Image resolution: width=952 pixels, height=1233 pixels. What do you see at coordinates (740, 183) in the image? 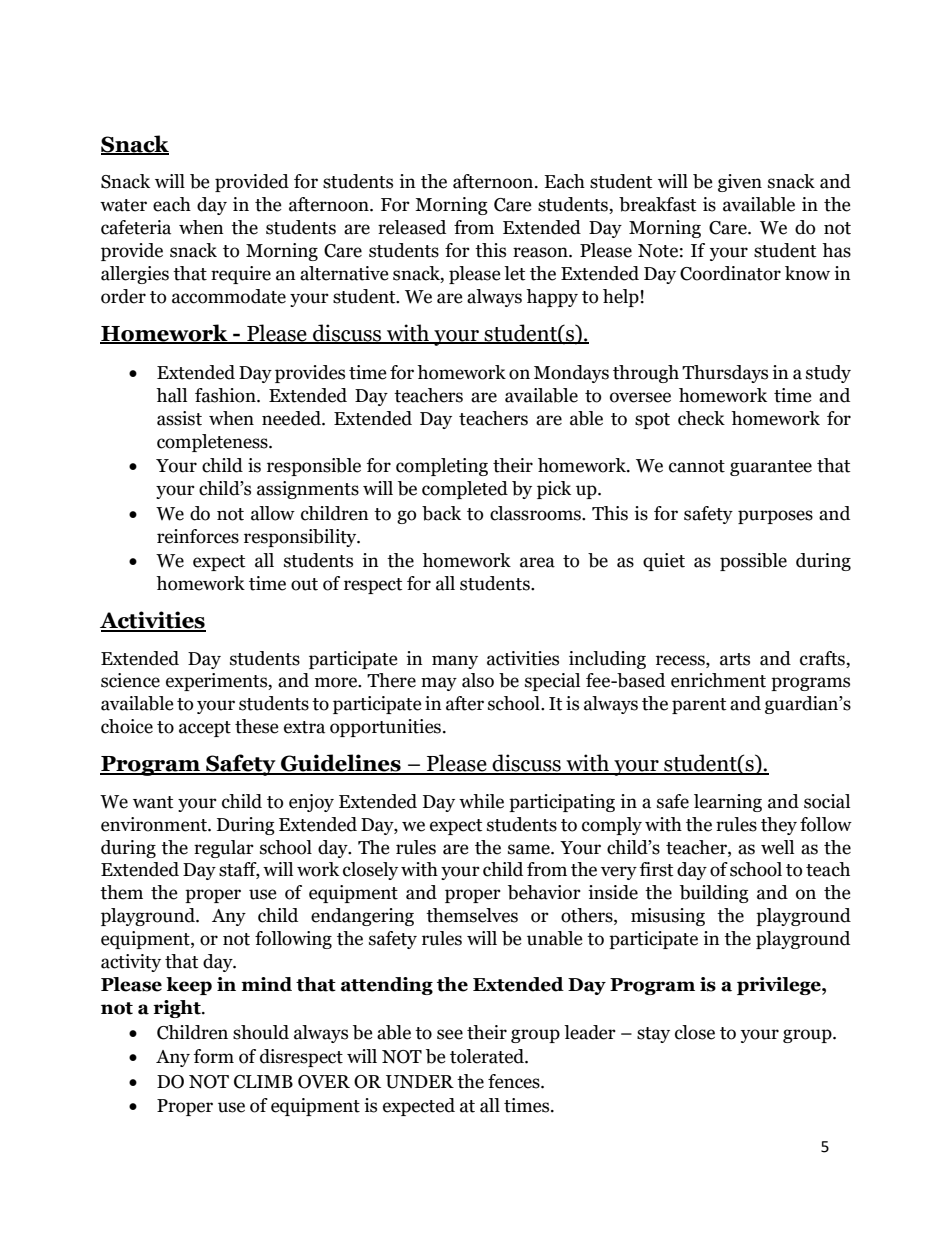
I see `given` at bounding box center [740, 183].
